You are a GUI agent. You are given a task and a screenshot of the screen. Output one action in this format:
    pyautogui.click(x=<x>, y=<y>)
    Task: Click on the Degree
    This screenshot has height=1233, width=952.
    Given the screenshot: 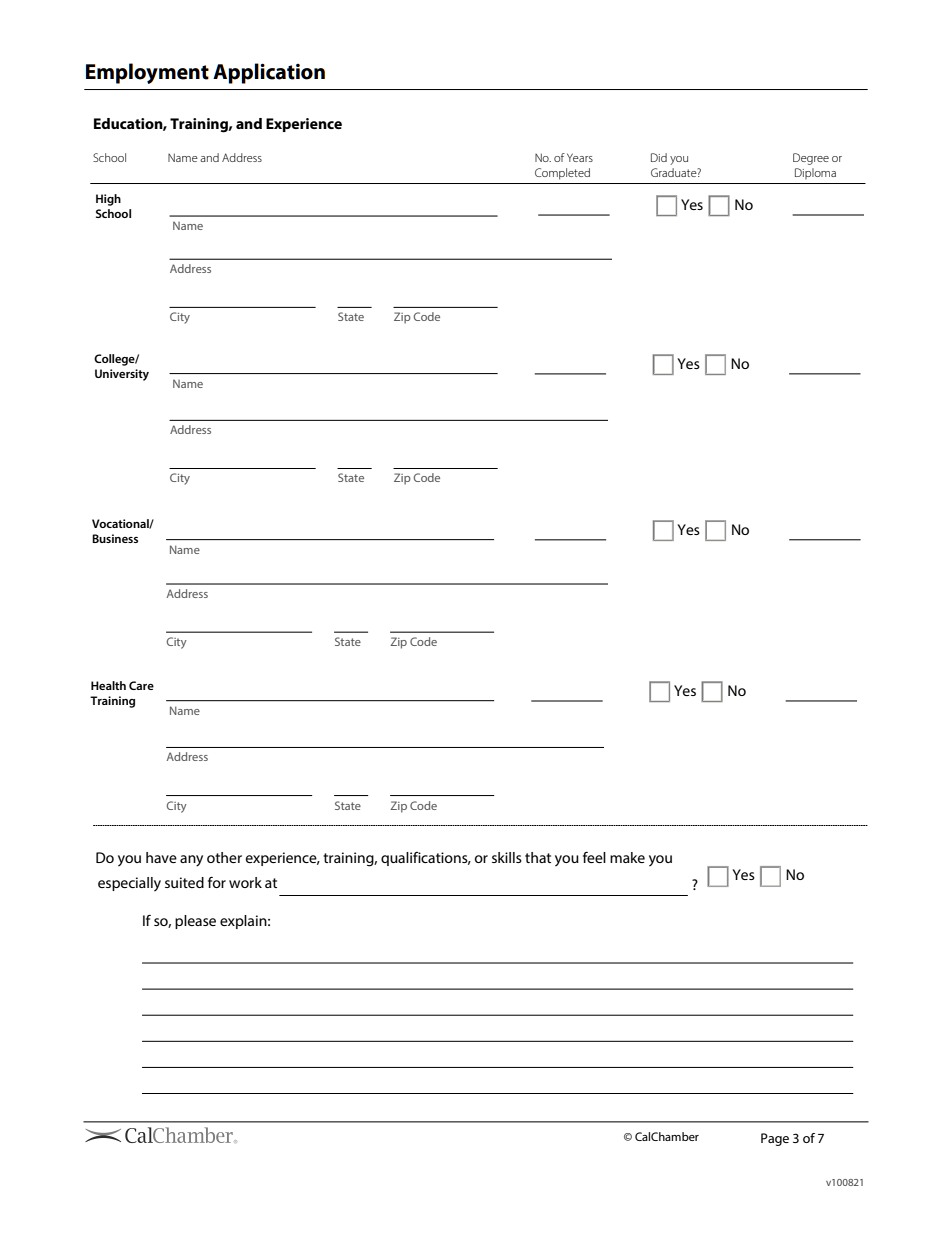 What is the action you would take?
    pyautogui.click(x=811, y=159)
